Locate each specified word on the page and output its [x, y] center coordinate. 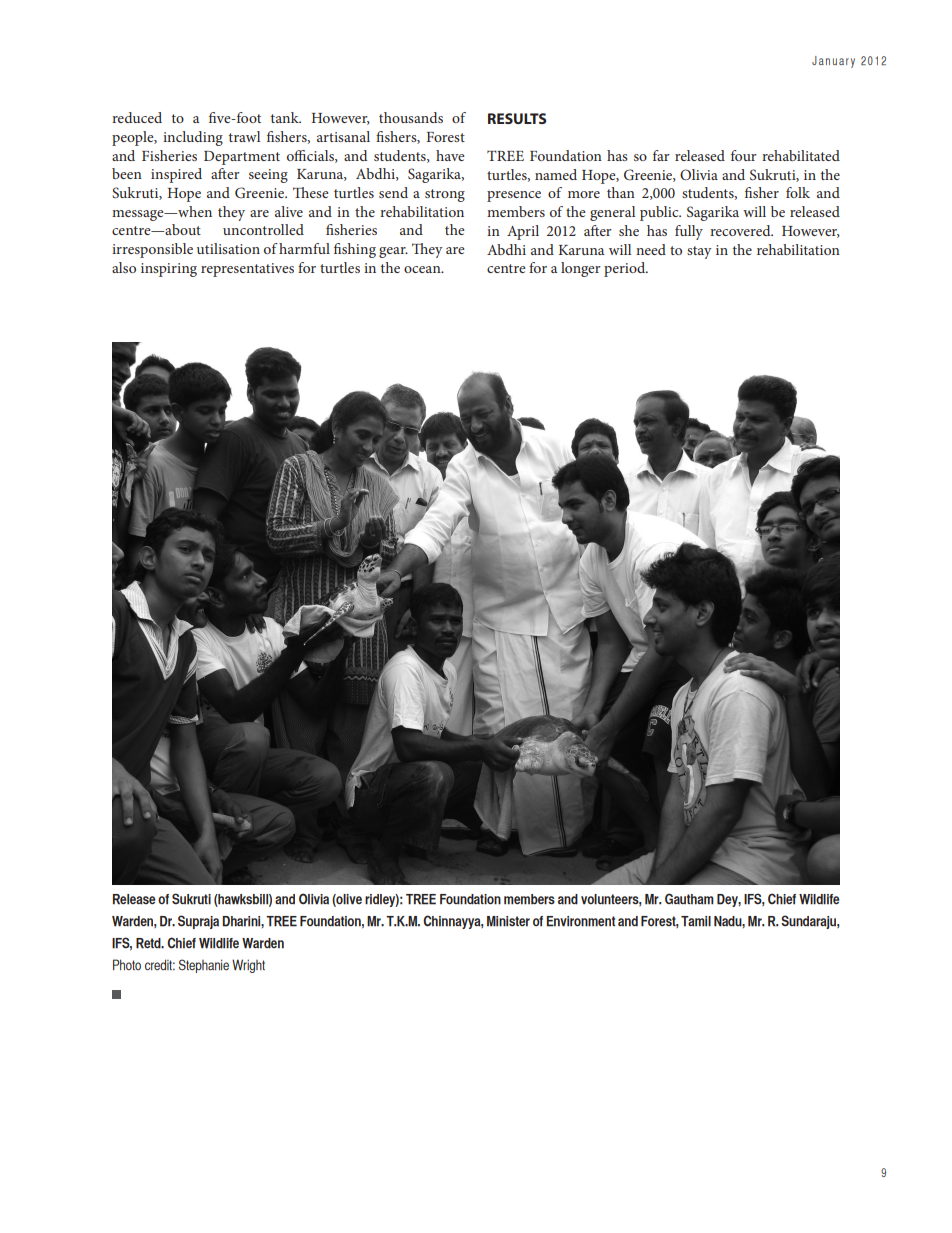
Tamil [696, 921]
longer [581, 269]
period [626, 269]
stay [699, 252]
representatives [247, 270]
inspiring [169, 270]
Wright [248, 966]
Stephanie [204, 966]
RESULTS [517, 118]
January [833, 62]
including [193, 138]
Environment [581, 921]
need [651, 249]
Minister [508, 921]
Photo [127, 964]
